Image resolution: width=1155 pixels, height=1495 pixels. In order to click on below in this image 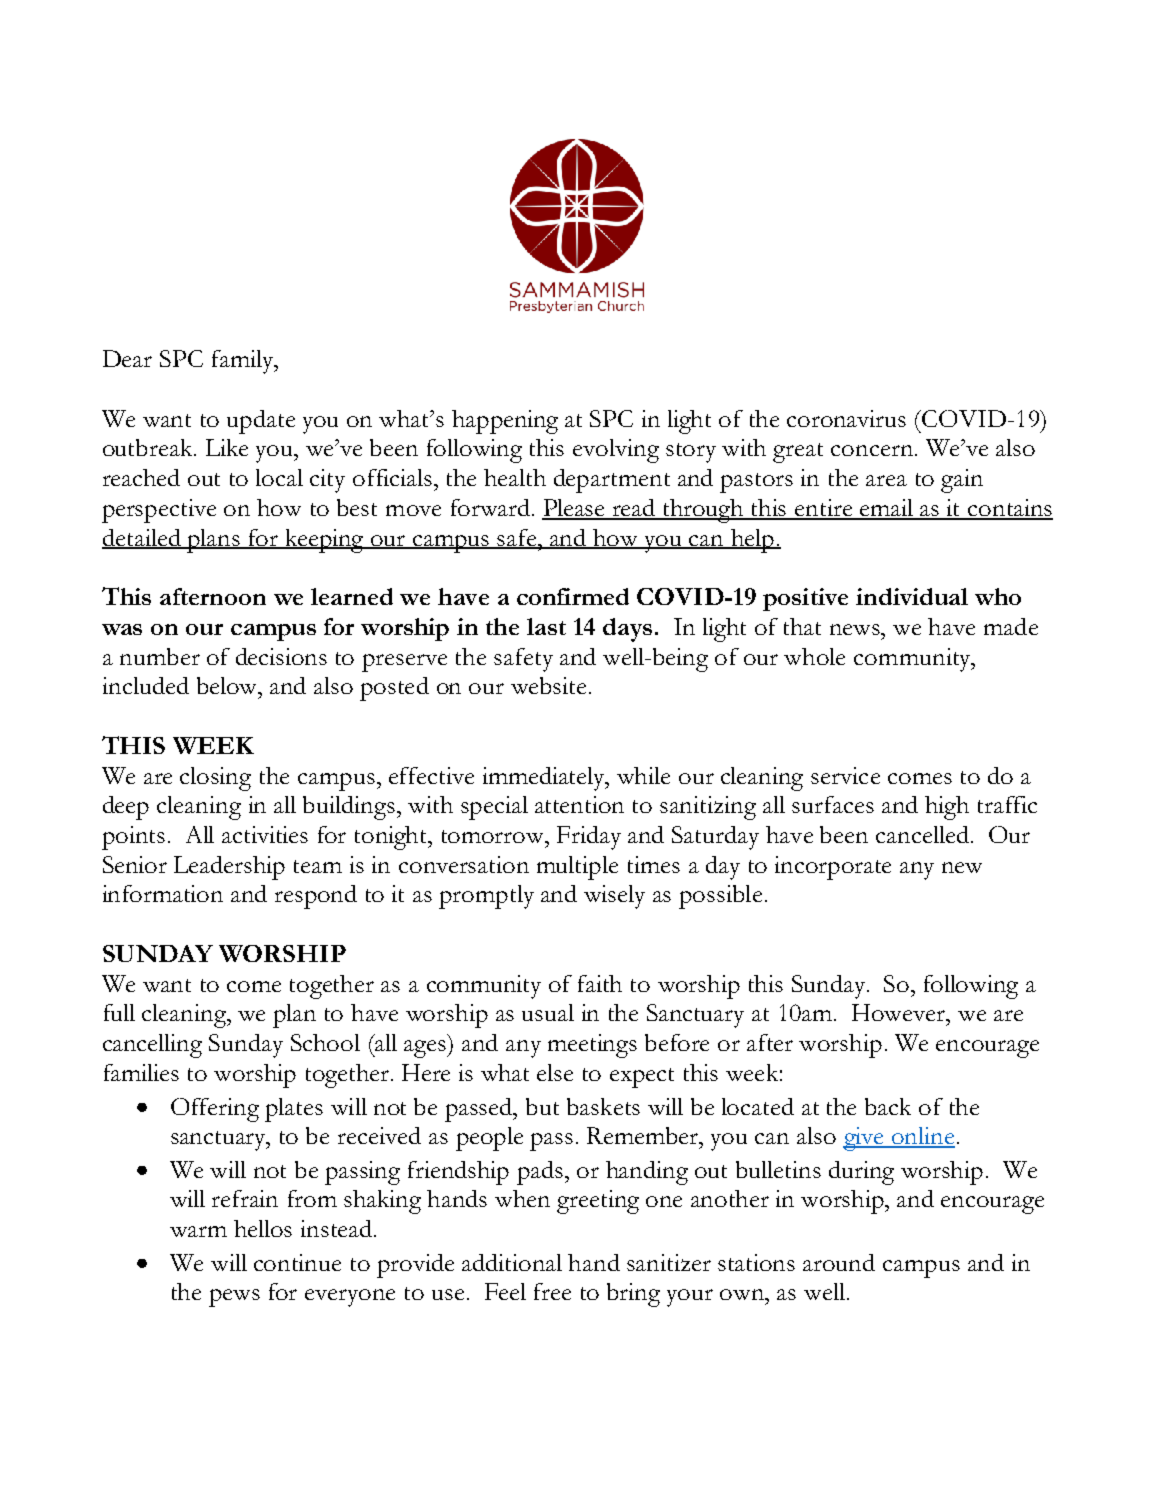, I will do `click(228, 685)`.
